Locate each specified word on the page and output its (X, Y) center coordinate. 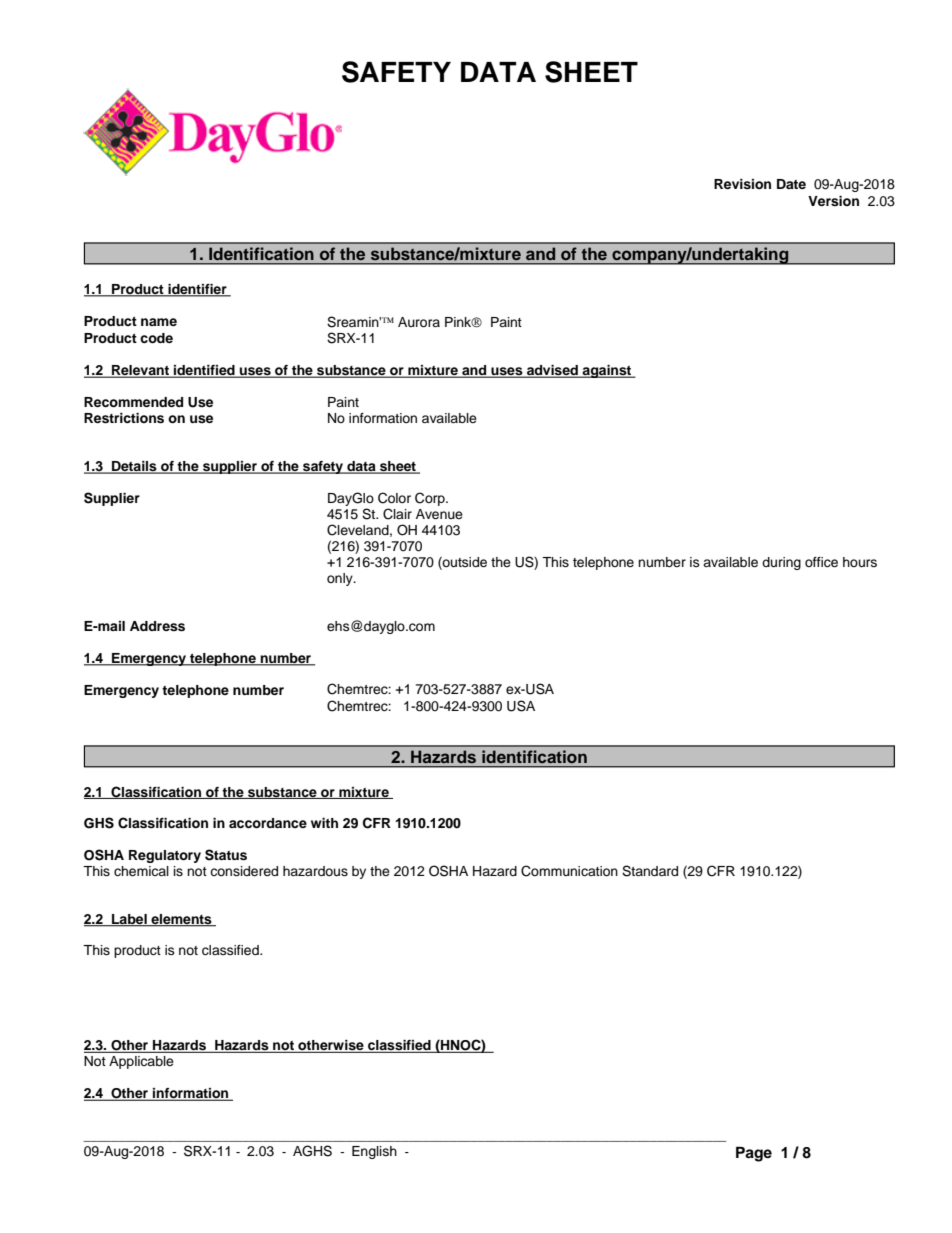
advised (552, 371)
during (781, 563)
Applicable (141, 1062)
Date (791, 184)
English (374, 1152)
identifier (197, 290)
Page (754, 1154)
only (341, 579)
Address (157, 626)
